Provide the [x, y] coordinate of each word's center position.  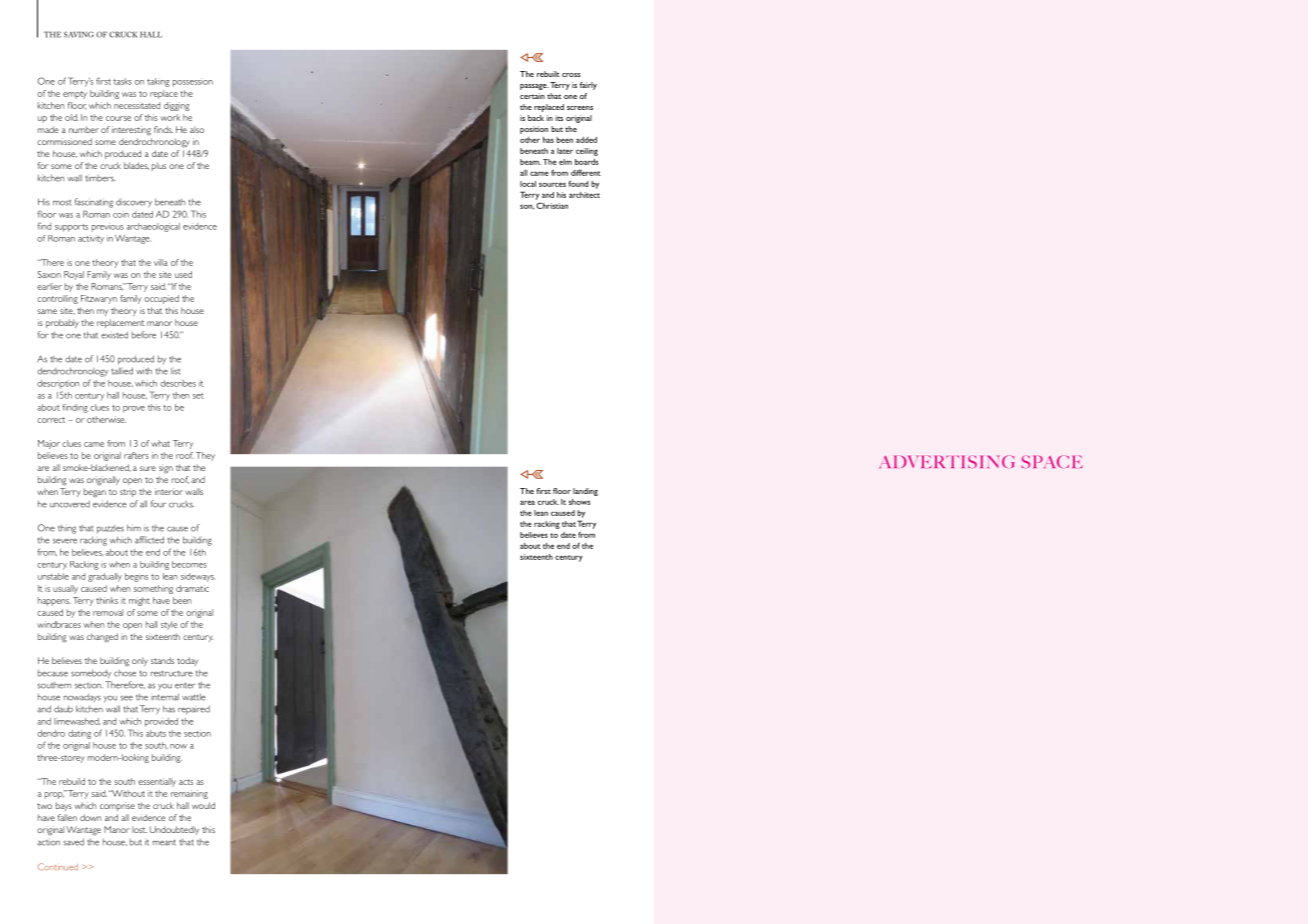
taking [158, 82]
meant [164, 842]
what [160, 443]
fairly [588, 86]
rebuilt [548, 74]
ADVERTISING [947, 461]
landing [585, 492]
